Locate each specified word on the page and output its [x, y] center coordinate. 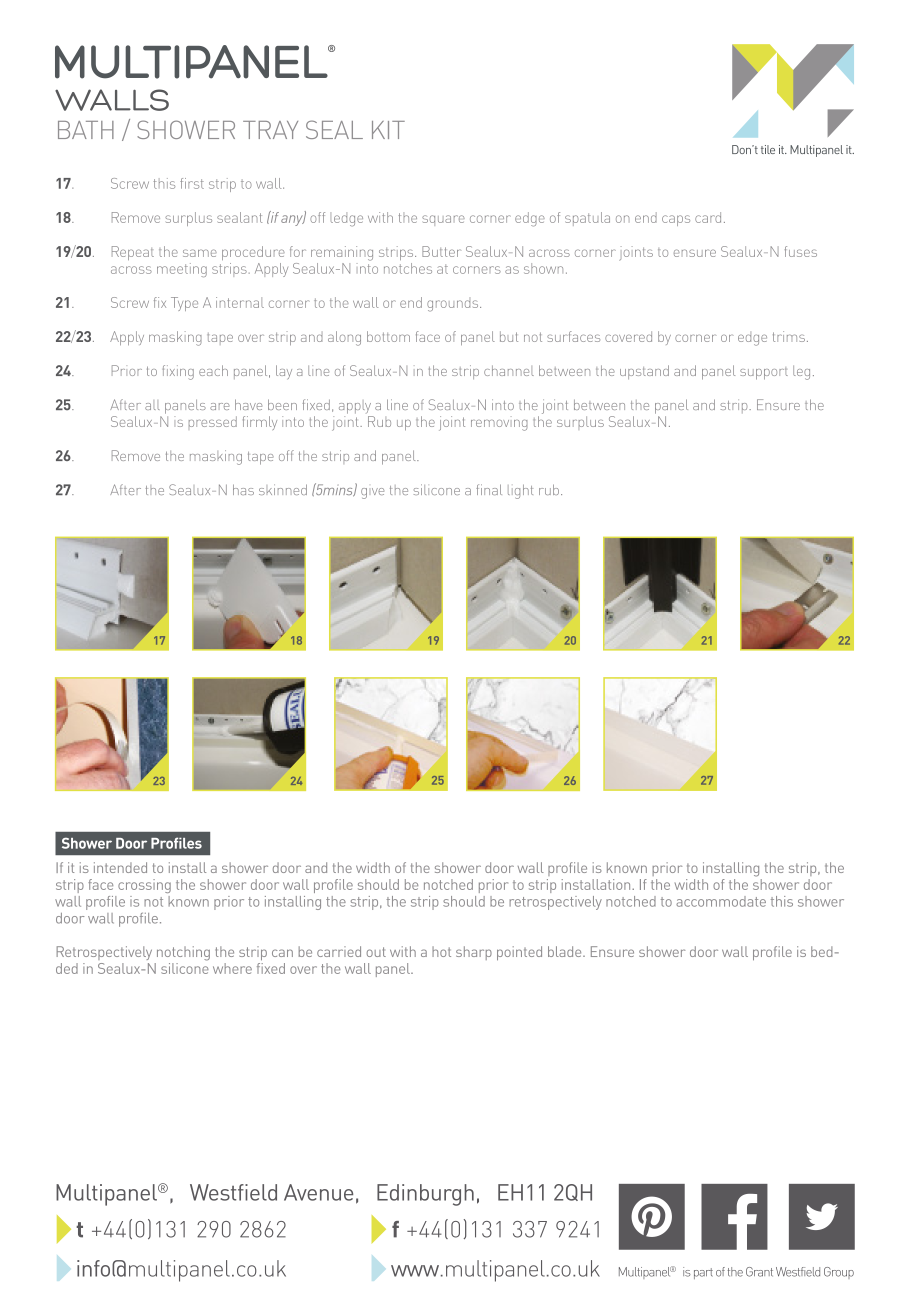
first [192, 183]
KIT [388, 130]
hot [441, 951]
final [489, 489]
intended [120, 867]
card [708, 217]
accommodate [721, 901]
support [764, 373]
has [243, 489]
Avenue [318, 1192]
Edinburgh [425, 1195]
